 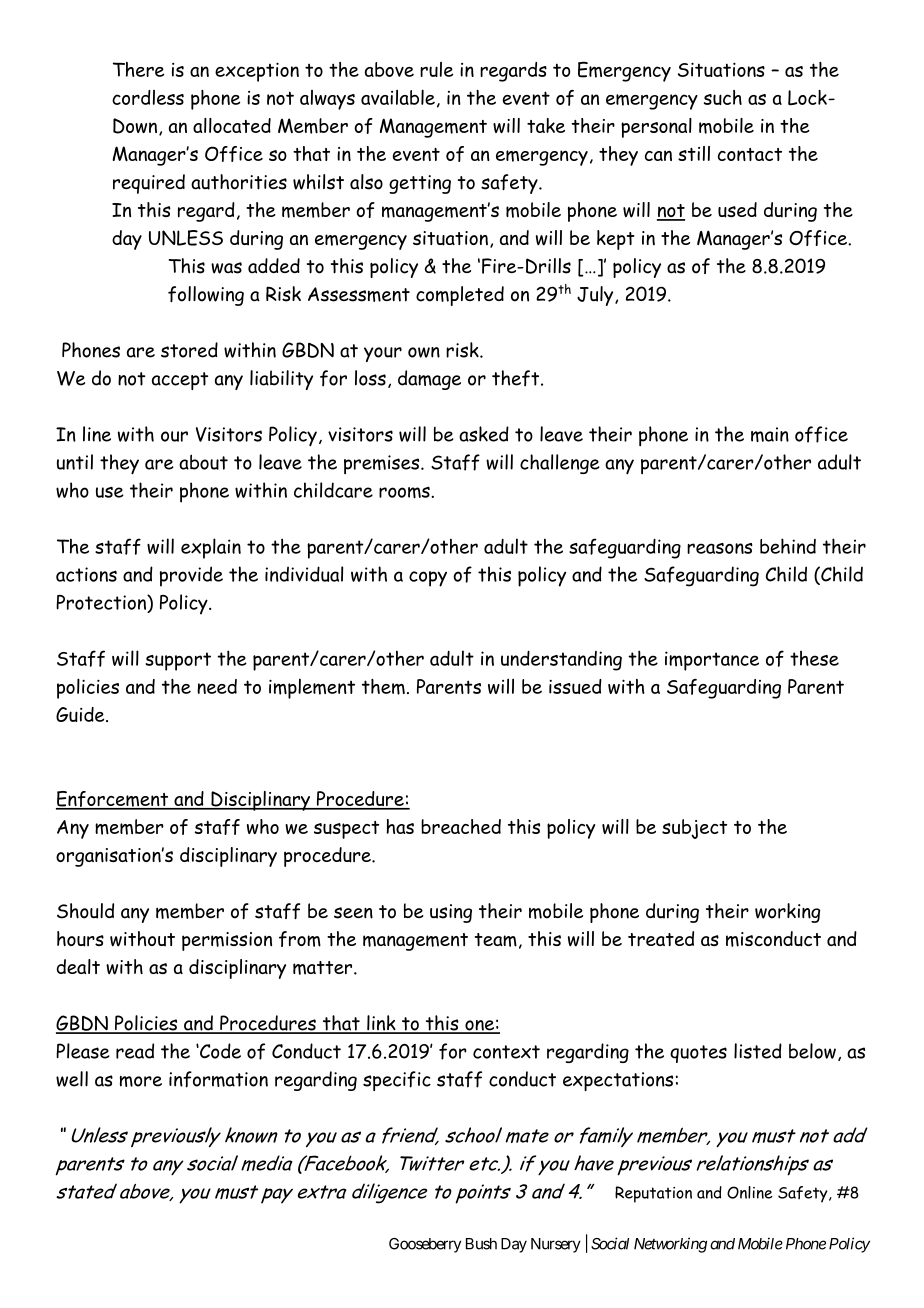 I want to click on support, so click(x=178, y=661).
